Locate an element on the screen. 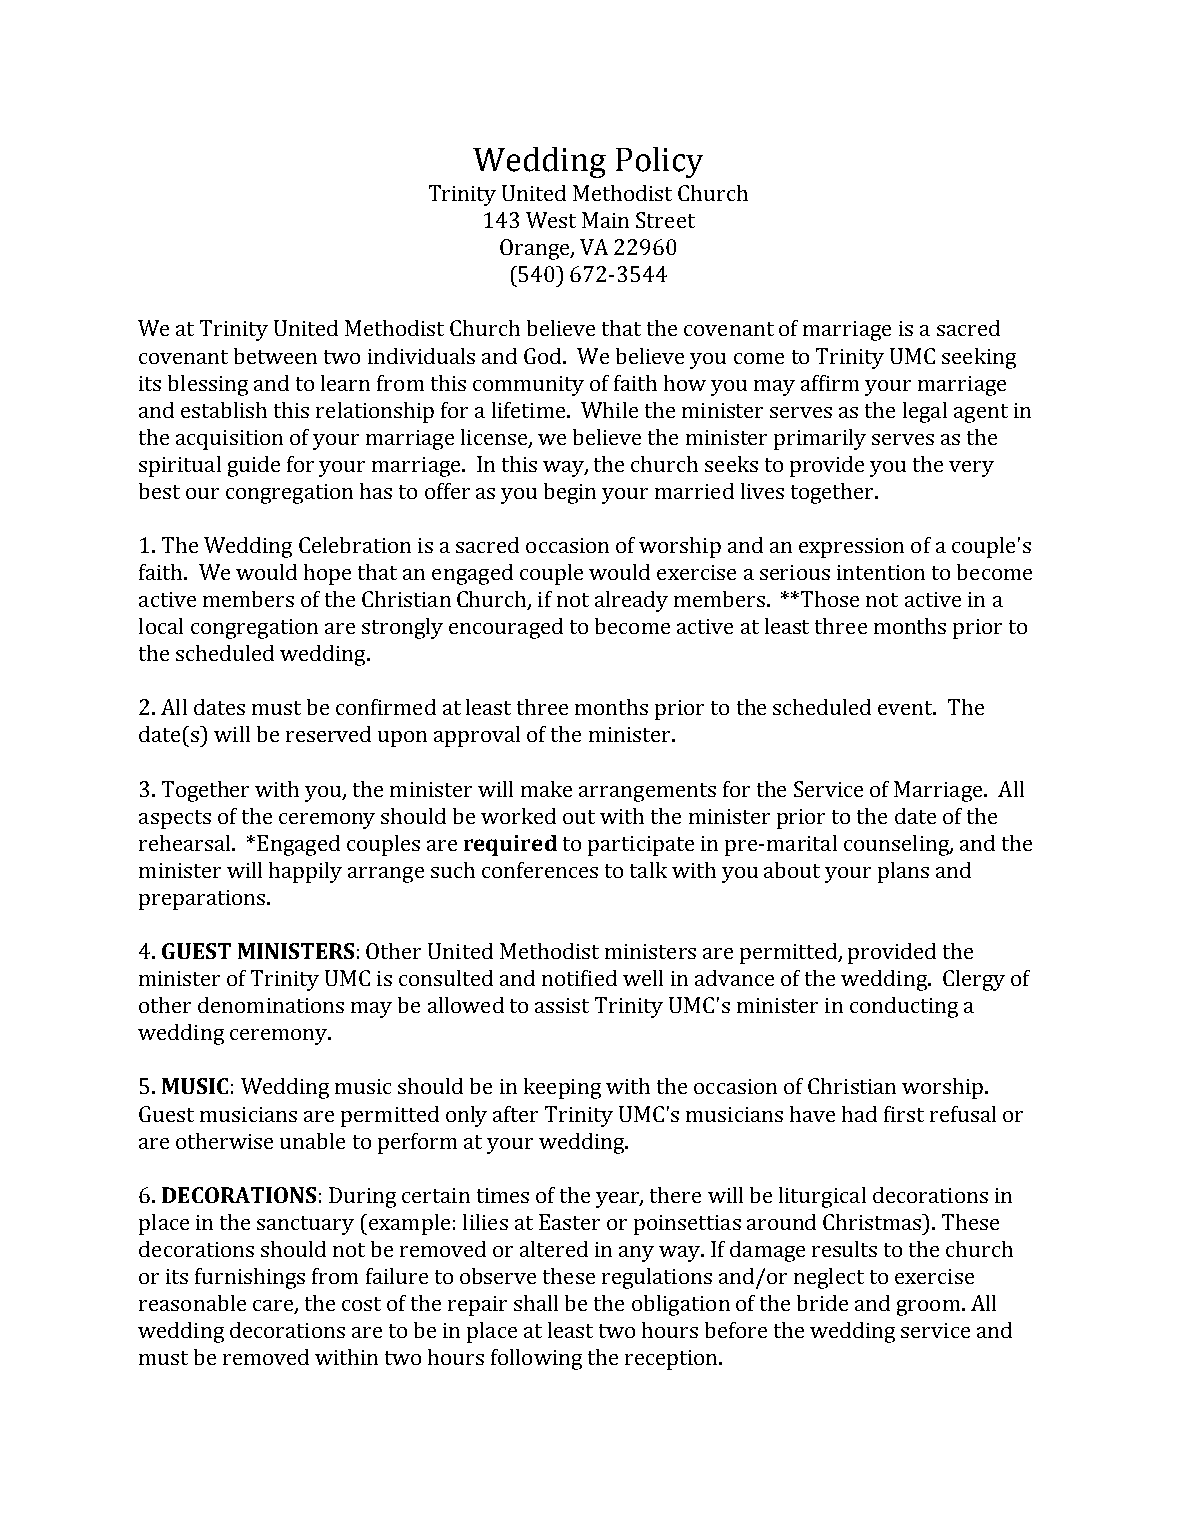 The width and height of the screenshot is (1177, 1524). West is located at coordinates (551, 220).
